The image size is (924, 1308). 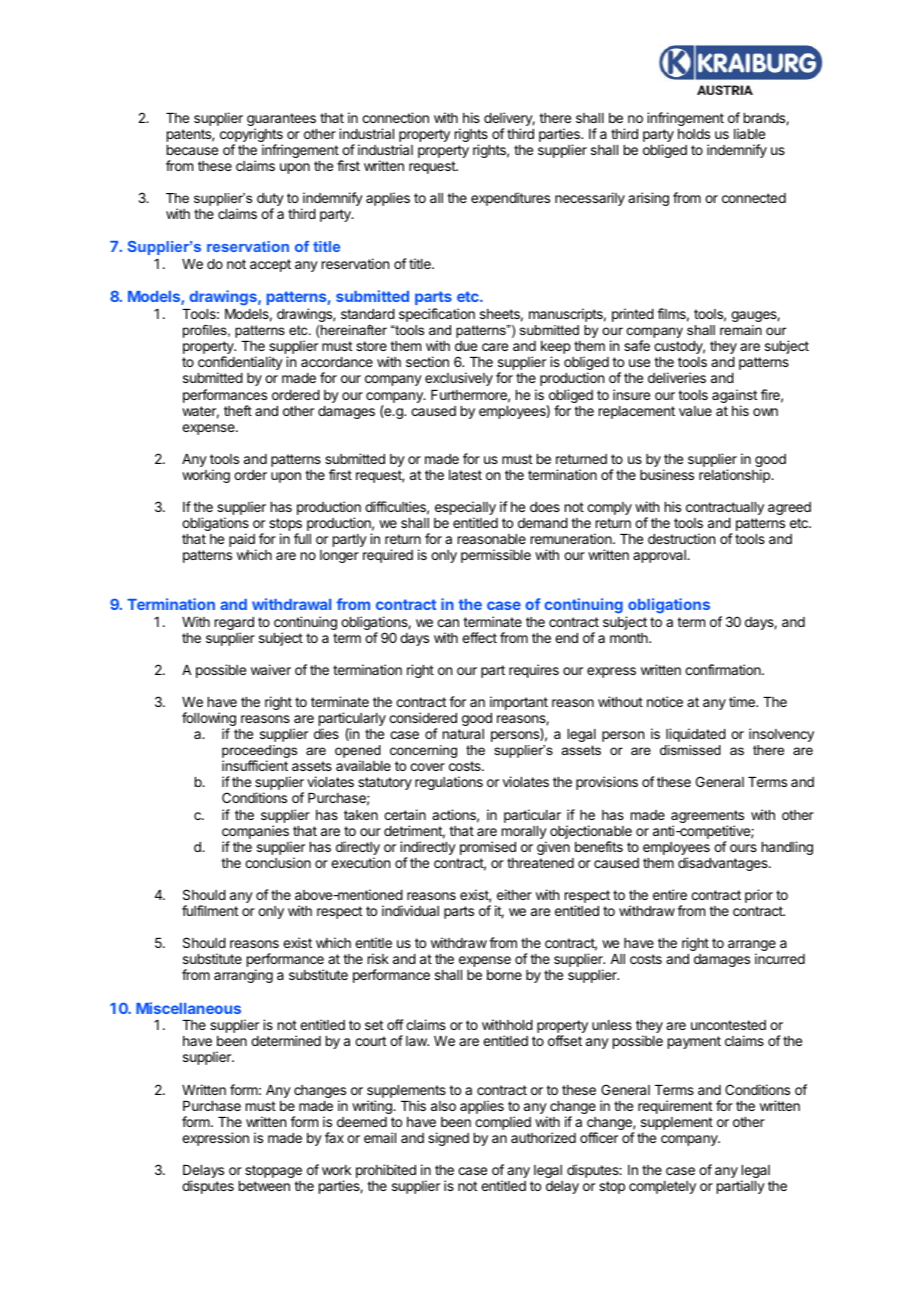 I want to click on expenditures, so click(x=510, y=199).
